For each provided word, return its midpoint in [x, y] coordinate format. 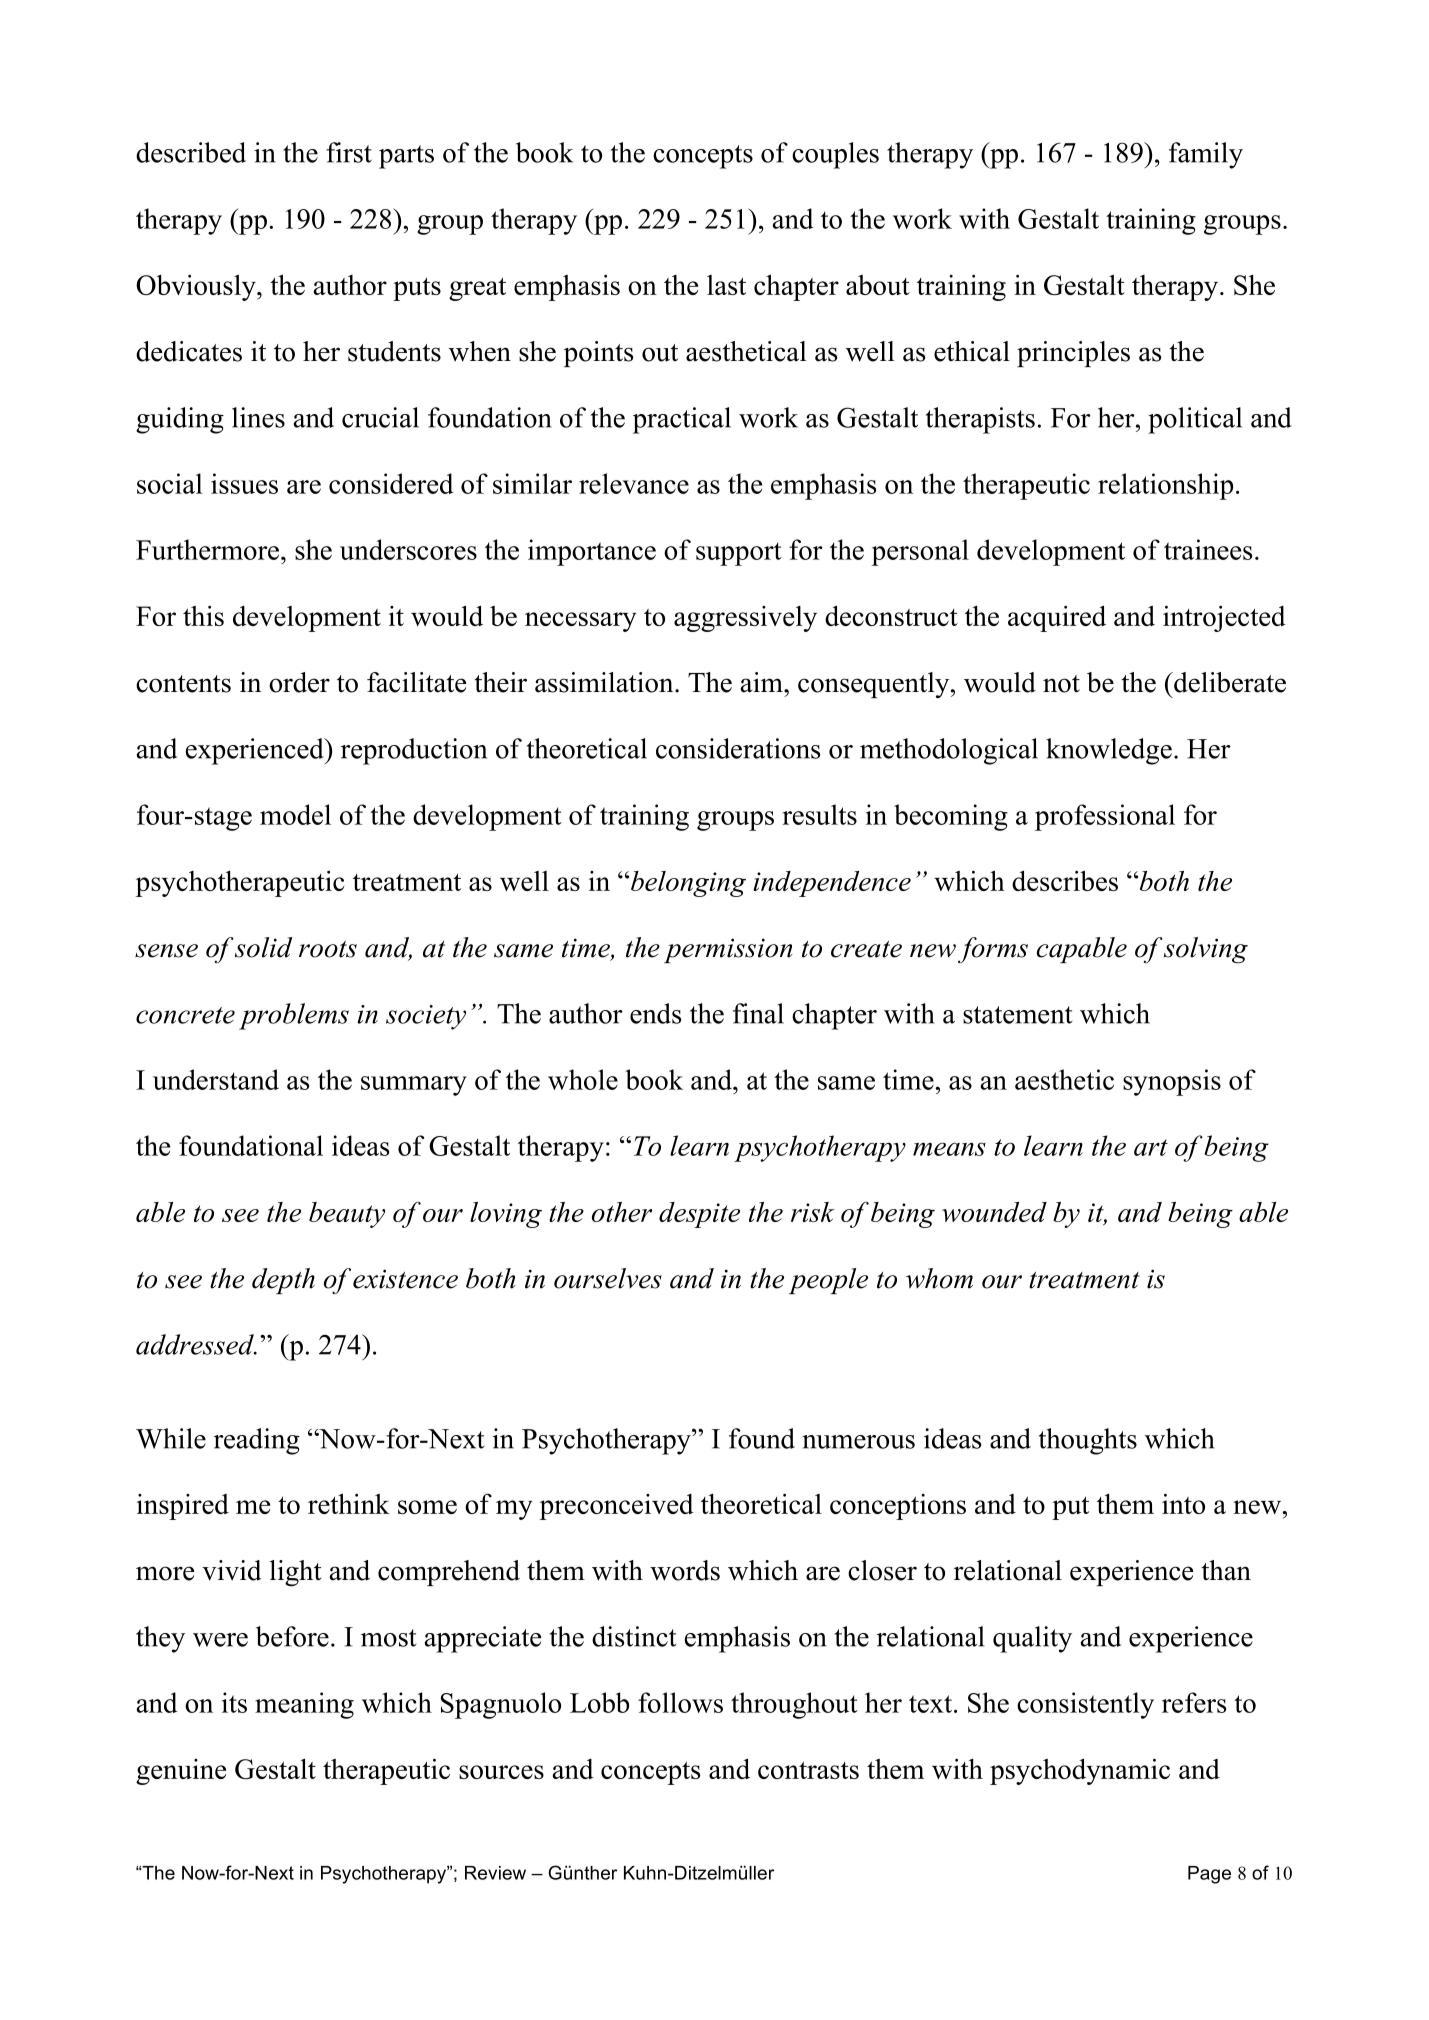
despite [699, 1215]
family [1206, 155]
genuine [181, 1772]
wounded [994, 1212]
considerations [738, 748]
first [349, 152]
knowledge [1109, 751]
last [726, 285]
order [299, 682]
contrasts [808, 1770]
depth [283, 1281]
